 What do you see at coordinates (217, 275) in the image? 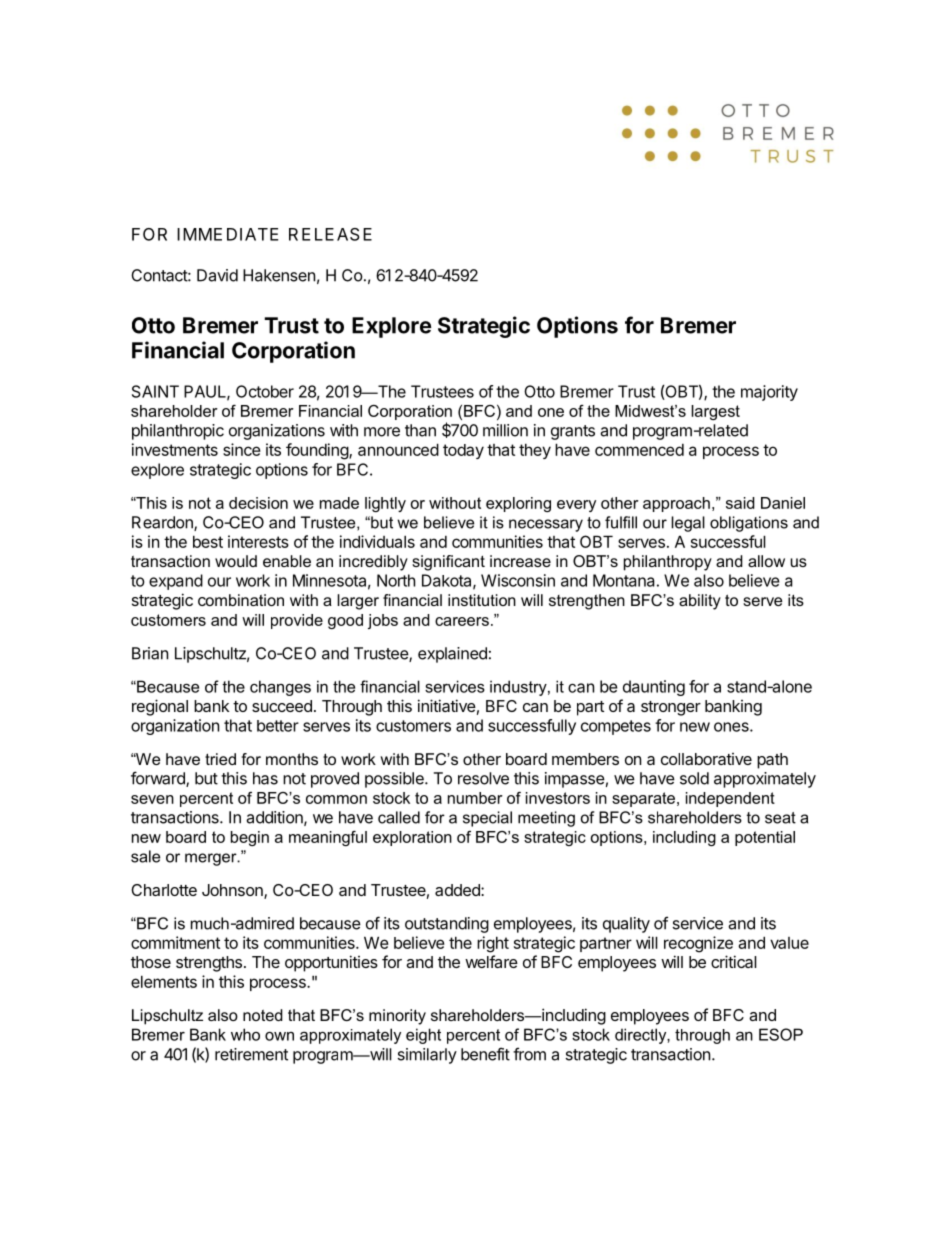
I see `David` at bounding box center [217, 275].
